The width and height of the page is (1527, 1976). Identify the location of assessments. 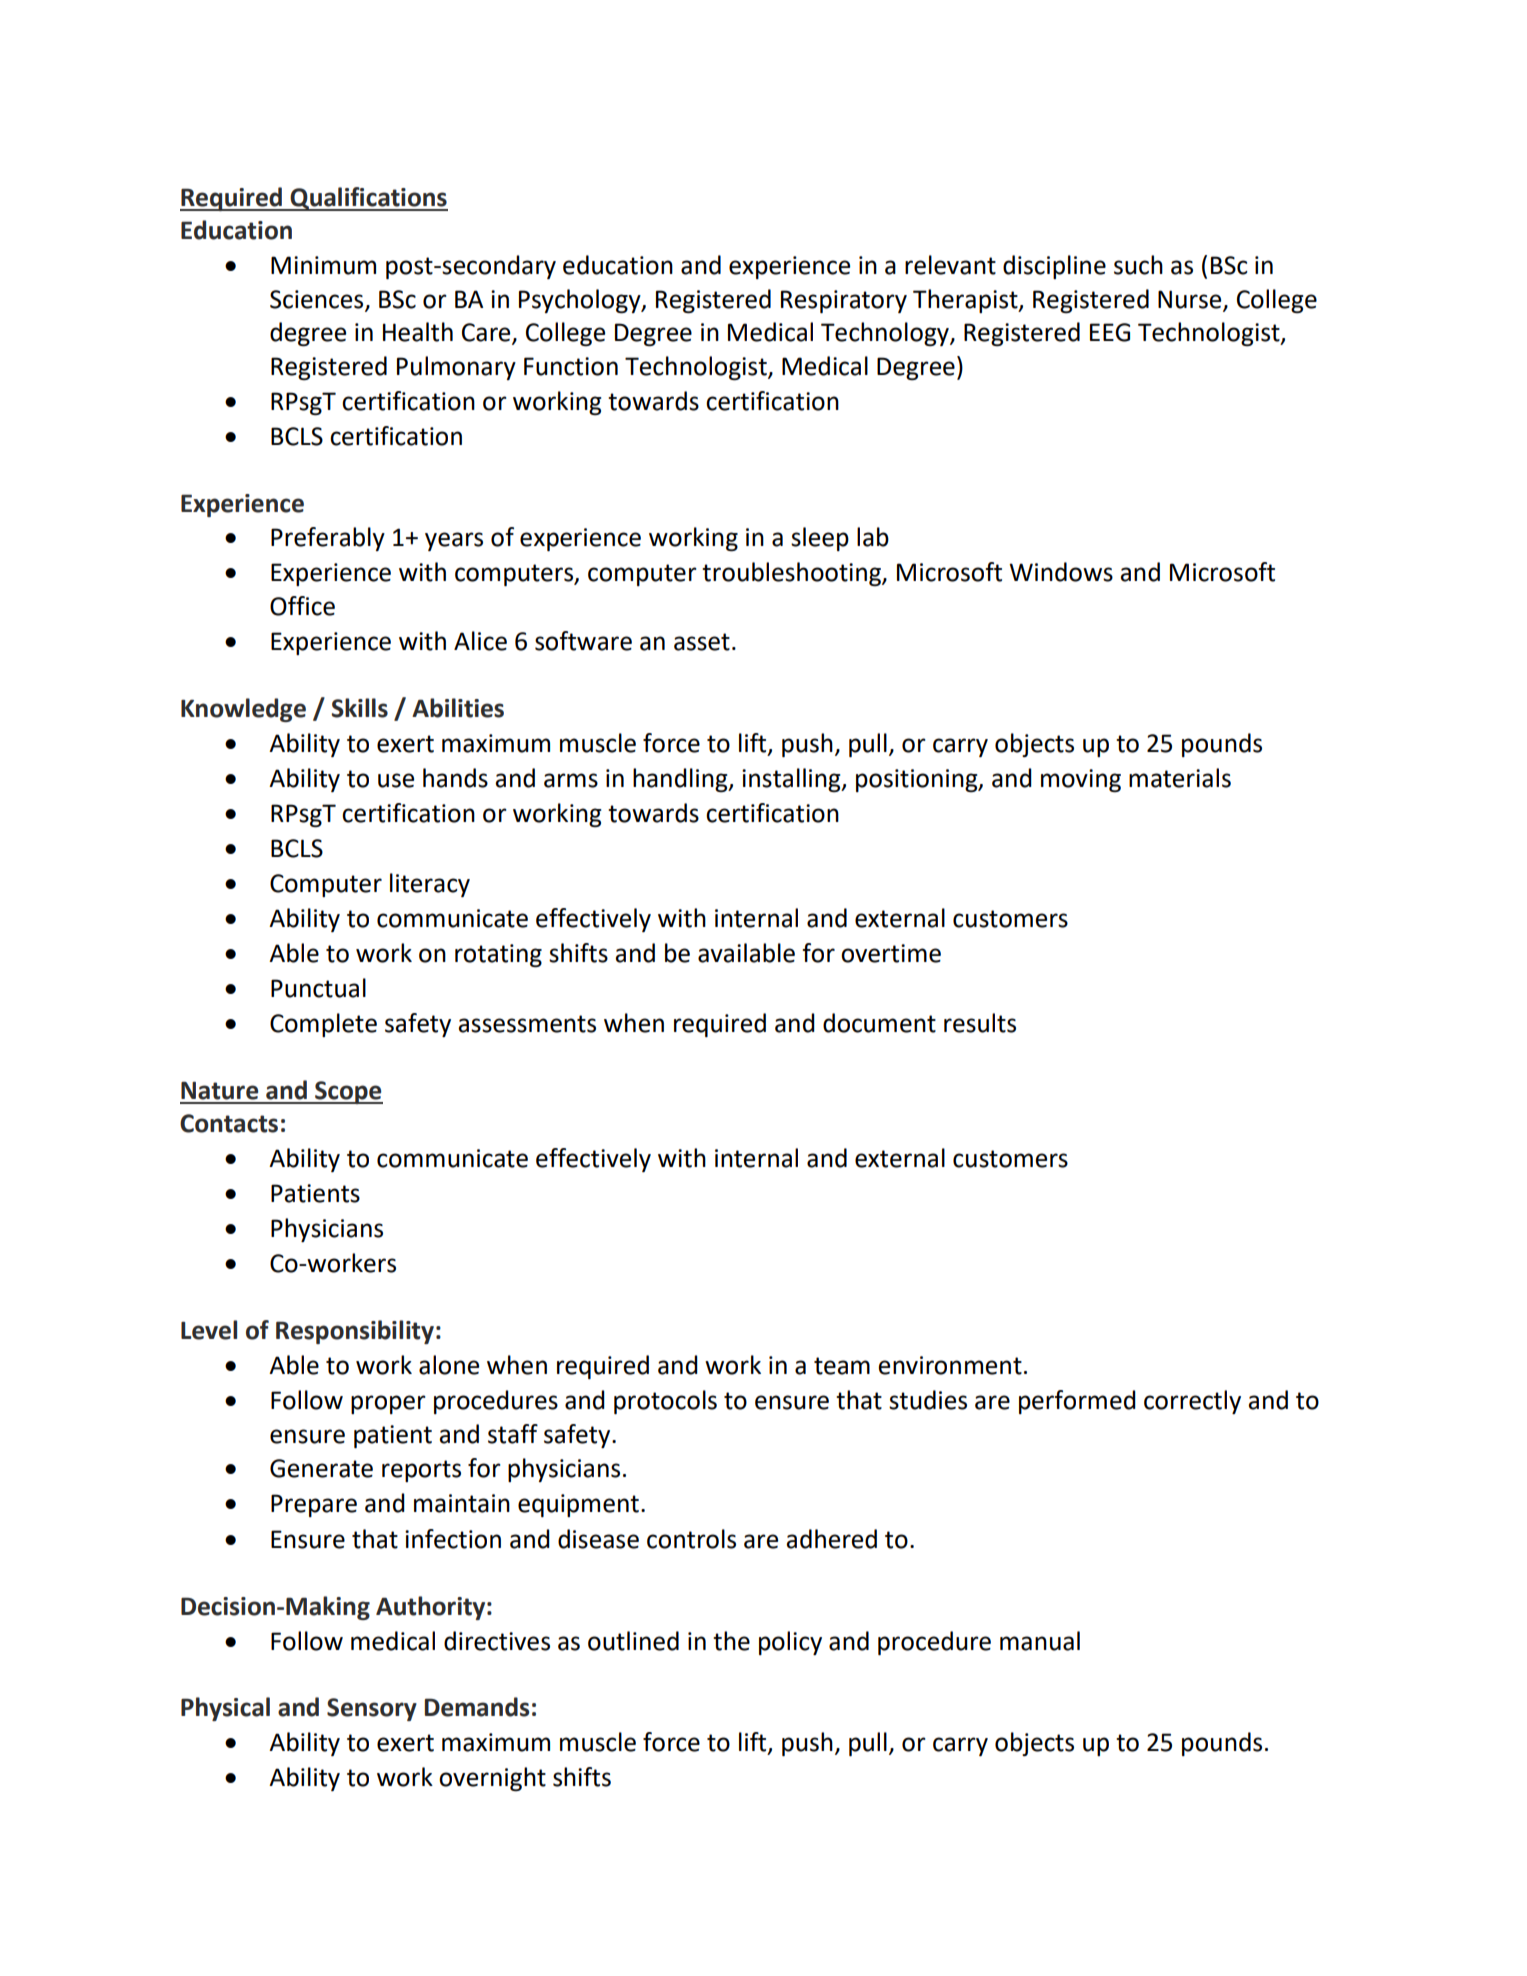
(527, 1024).
